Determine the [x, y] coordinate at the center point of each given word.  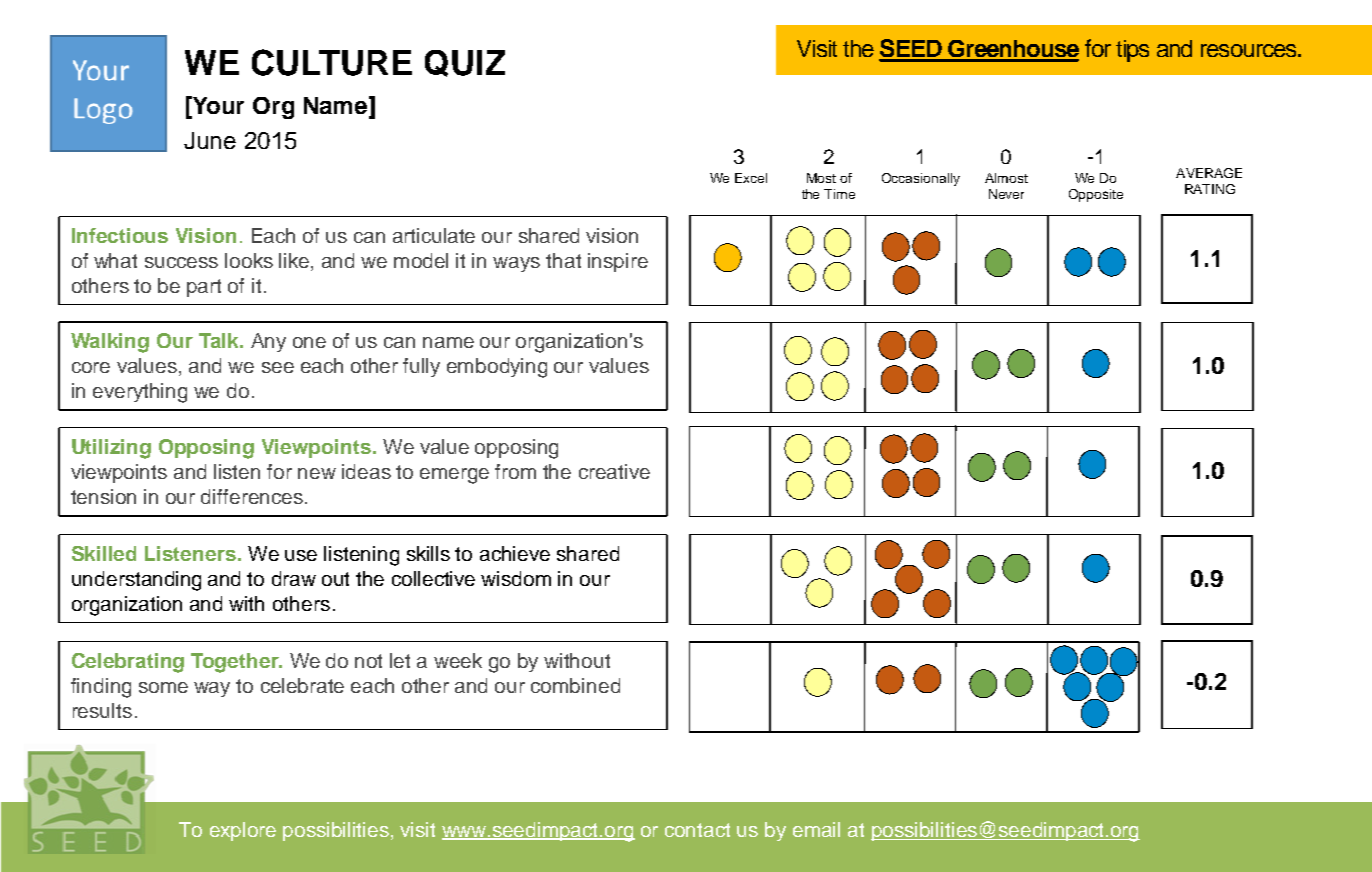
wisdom [516, 578]
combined [575, 685]
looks [249, 260]
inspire [618, 262]
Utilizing [111, 449]
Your [217, 105]
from [515, 471]
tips [1132, 51]
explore [243, 831]
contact [697, 830]
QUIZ [465, 63]
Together [236, 663]
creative [614, 471]
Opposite [1096, 195]
